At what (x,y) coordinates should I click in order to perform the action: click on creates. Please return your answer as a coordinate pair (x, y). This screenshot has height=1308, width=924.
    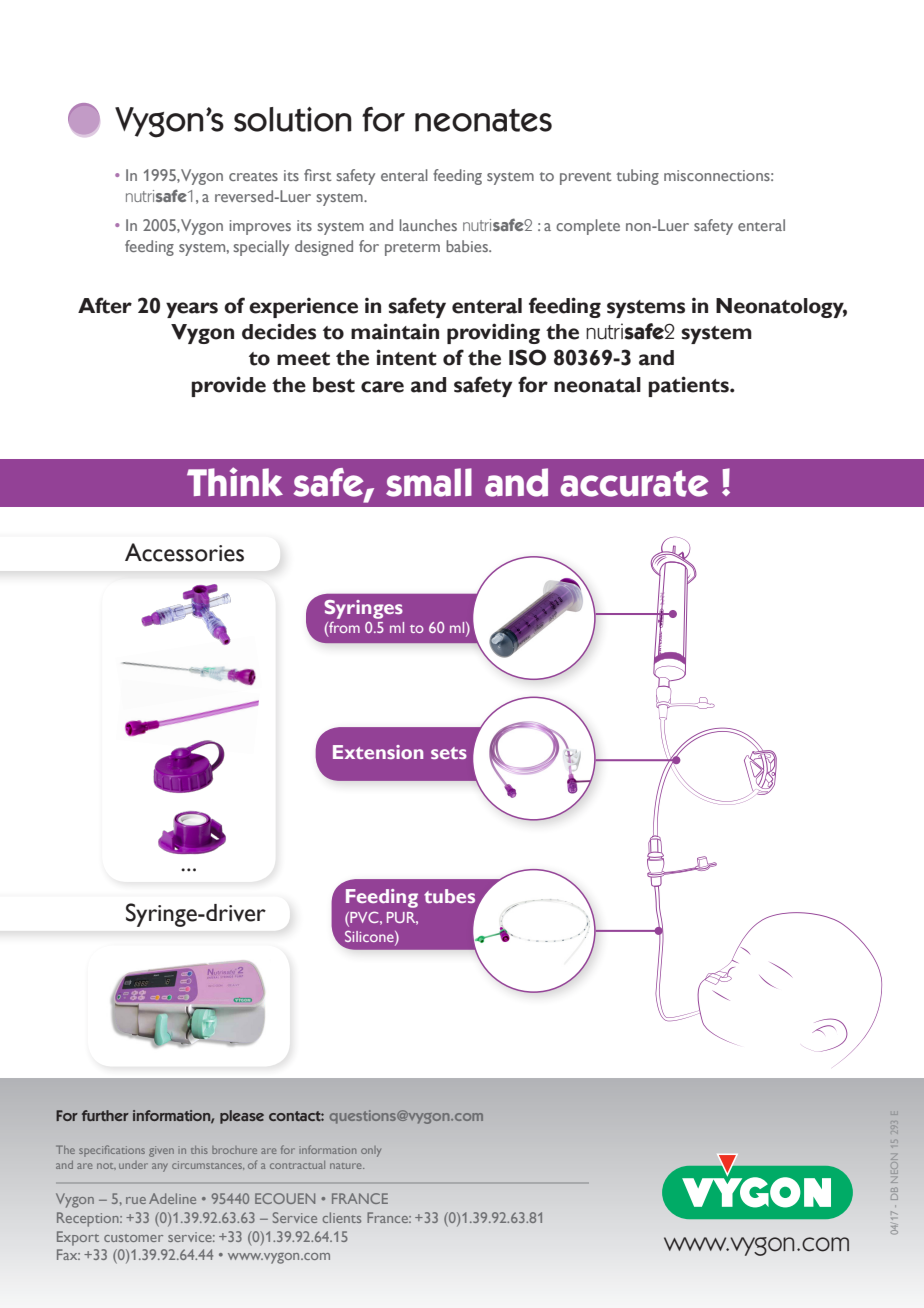
    Looking at the image, I should click on (253, 176).
